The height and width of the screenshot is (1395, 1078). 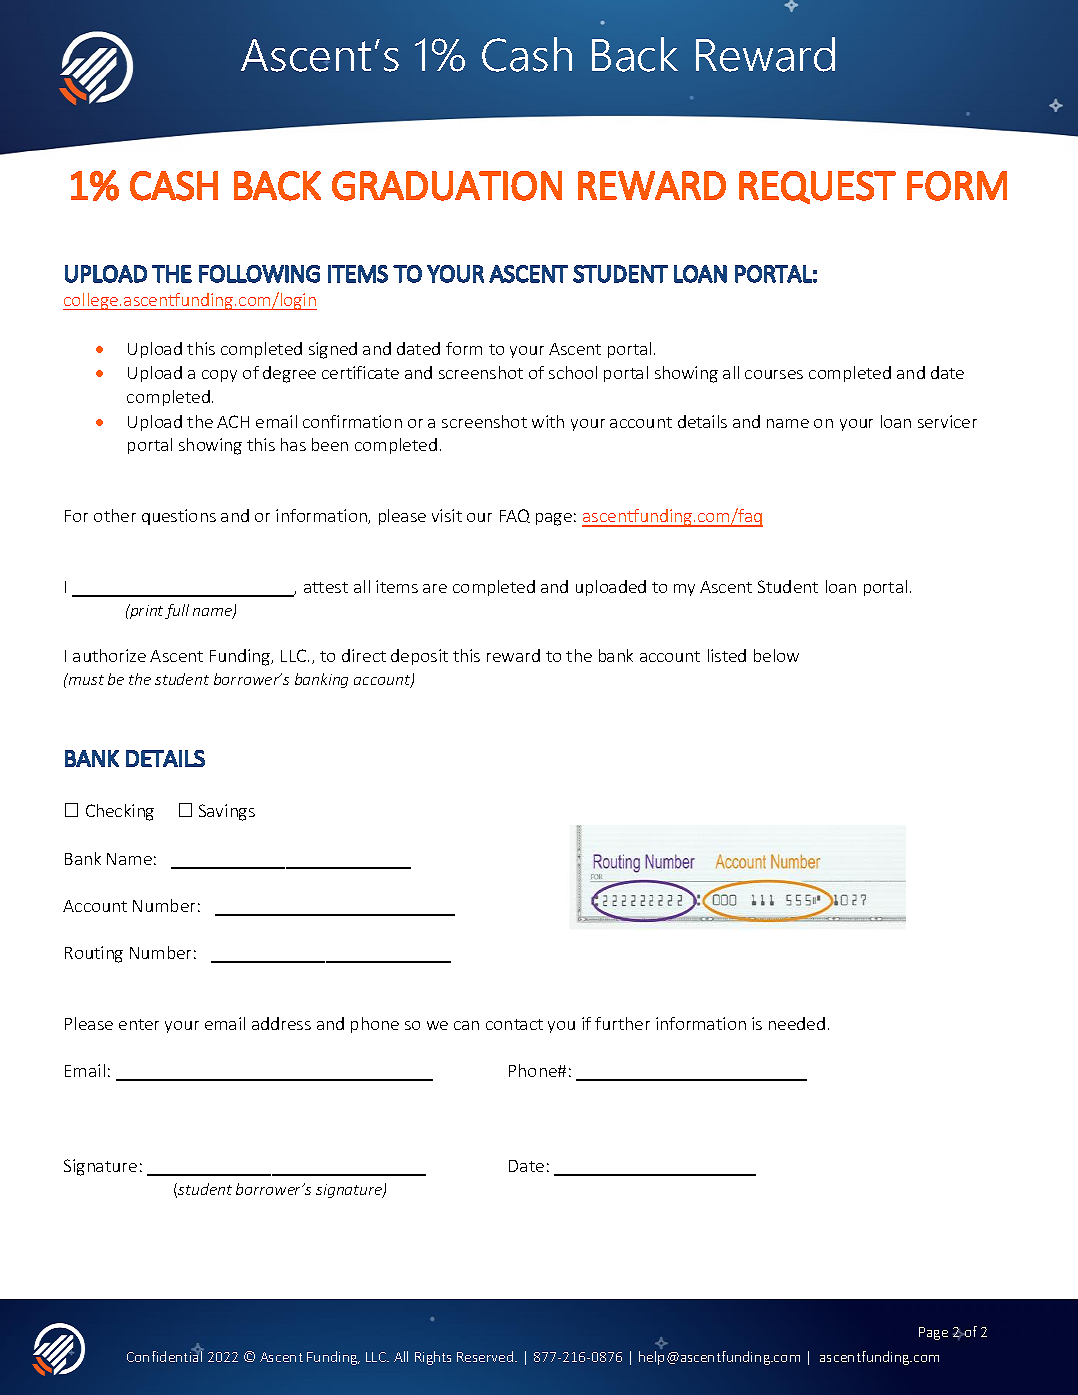 What do you see at coordinates (259, 274) in the screenshot?
I see `FOLLOWING` at bounding box center [259, 274].
